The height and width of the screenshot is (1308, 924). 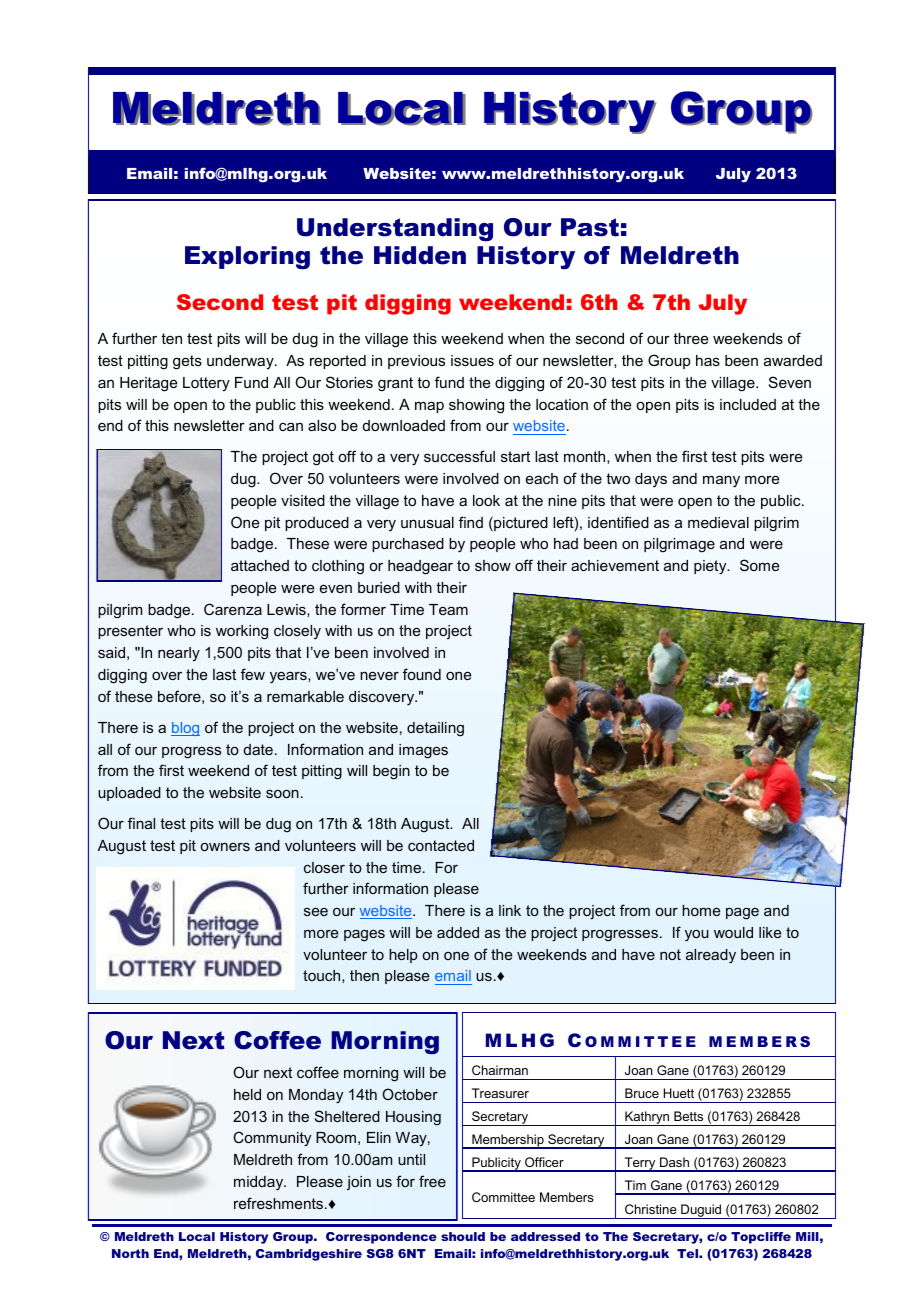 I want to click on midday, so click(x=260, y=1183).
